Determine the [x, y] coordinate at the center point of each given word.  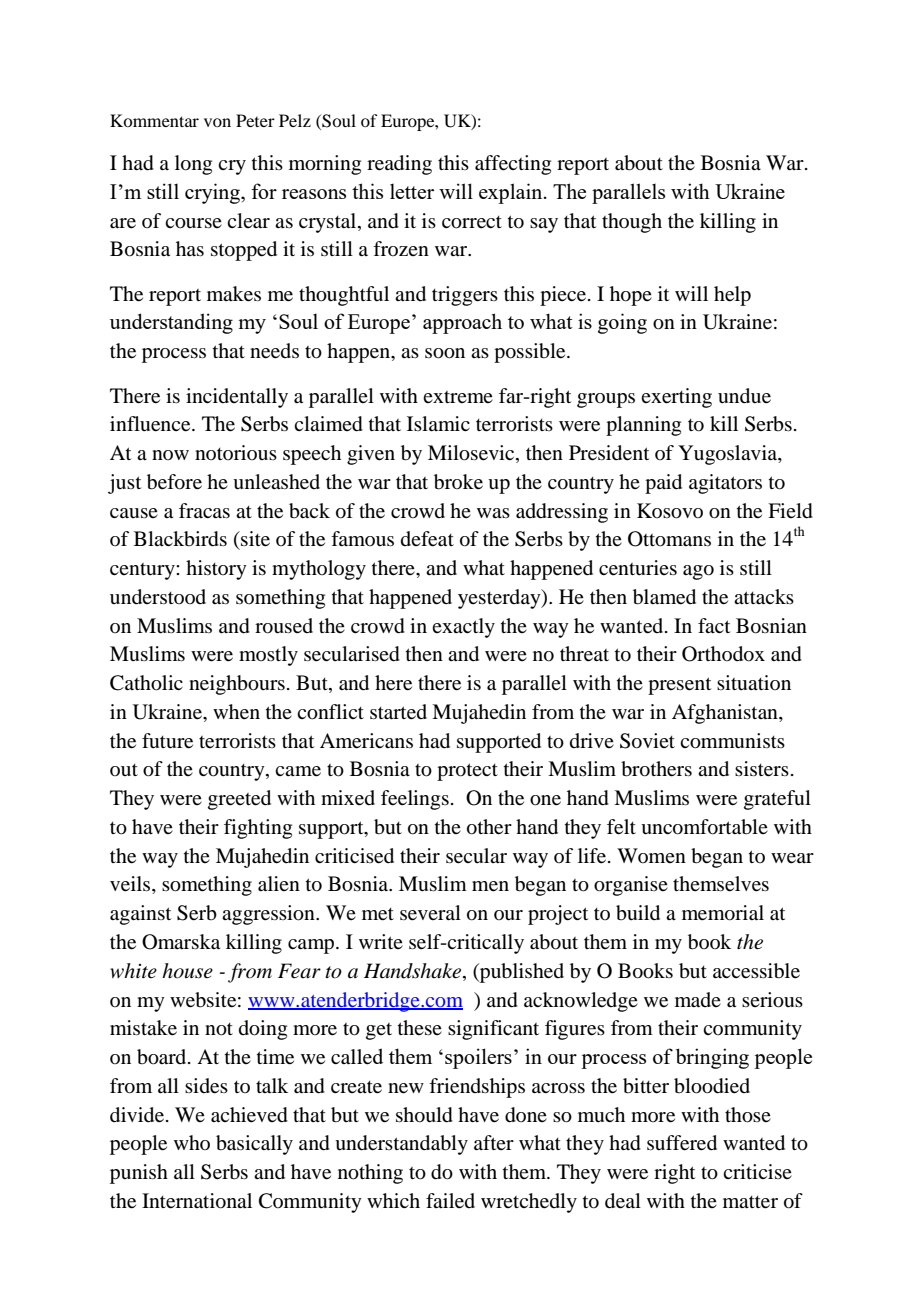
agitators [725, 484]
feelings [415, 800]
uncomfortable [704, 827]
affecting [513, 165]
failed [450, 1201]
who [192, 1142]
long [193, 165]
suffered [682, 1143]
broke [458, 482]
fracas [204, 510]
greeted [239, 800]
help [732, 296]
